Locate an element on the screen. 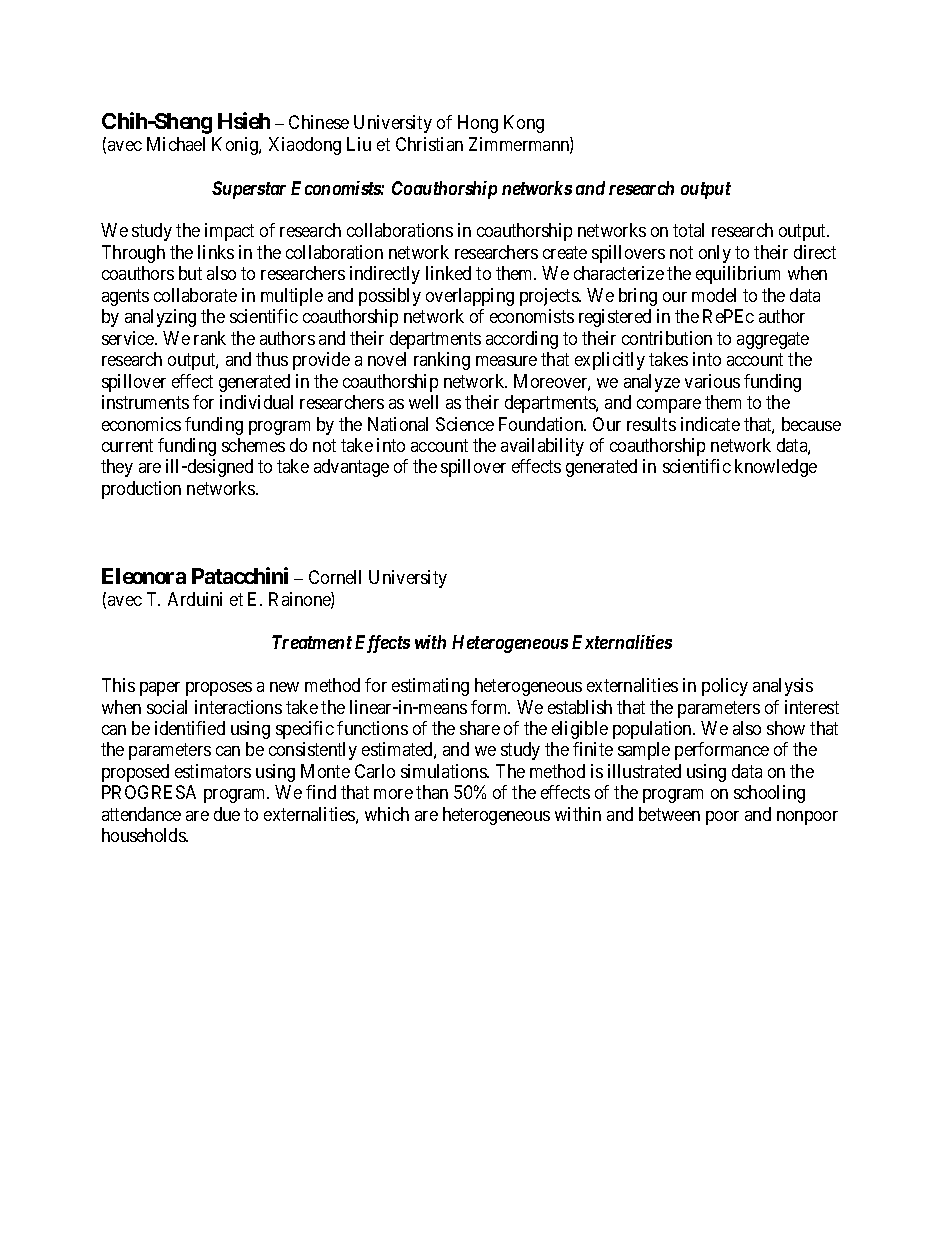  schooling is located at coordinates (769, 794).
